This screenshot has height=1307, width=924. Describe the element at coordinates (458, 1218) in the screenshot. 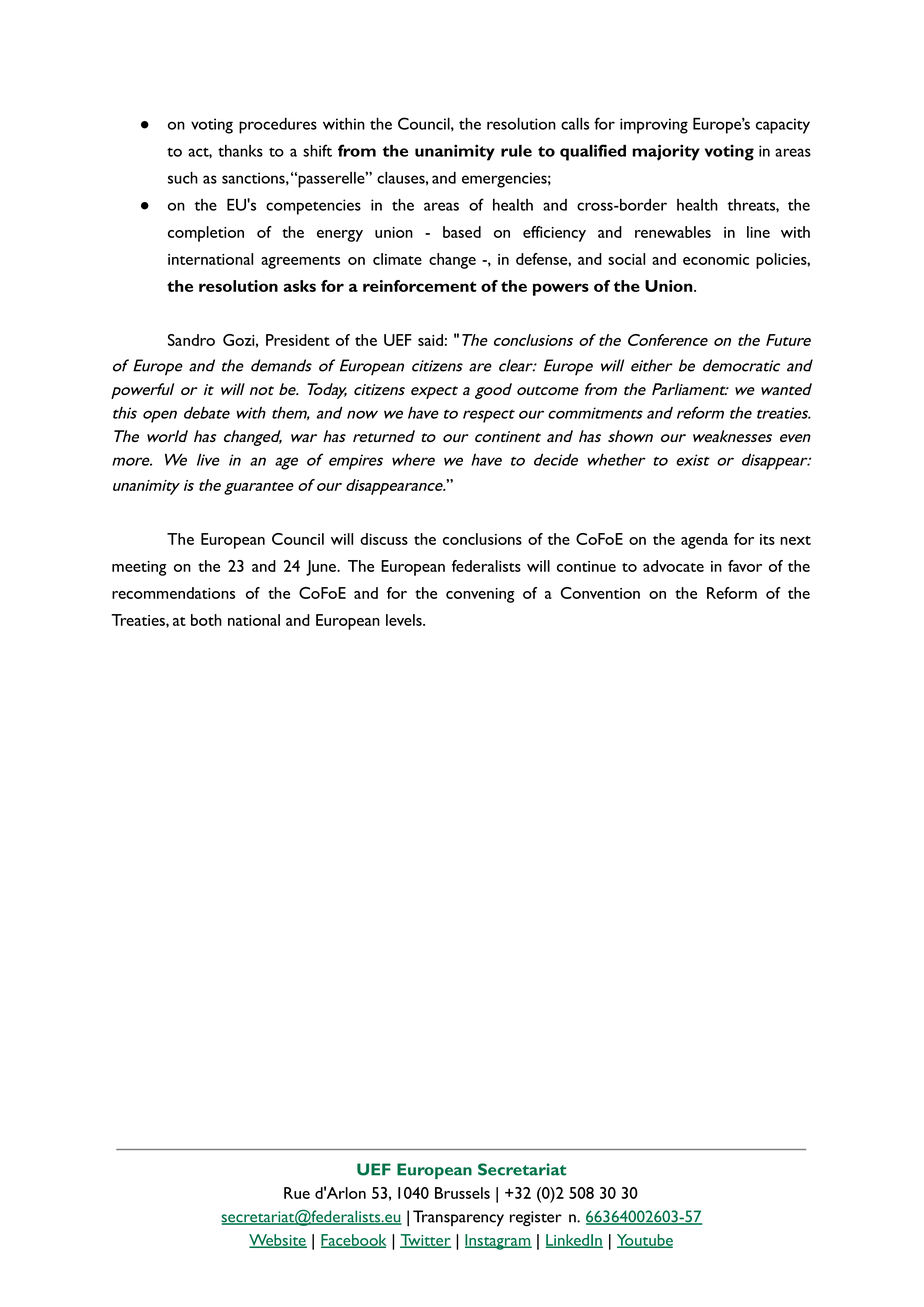

I see `Transparency` at that location.
